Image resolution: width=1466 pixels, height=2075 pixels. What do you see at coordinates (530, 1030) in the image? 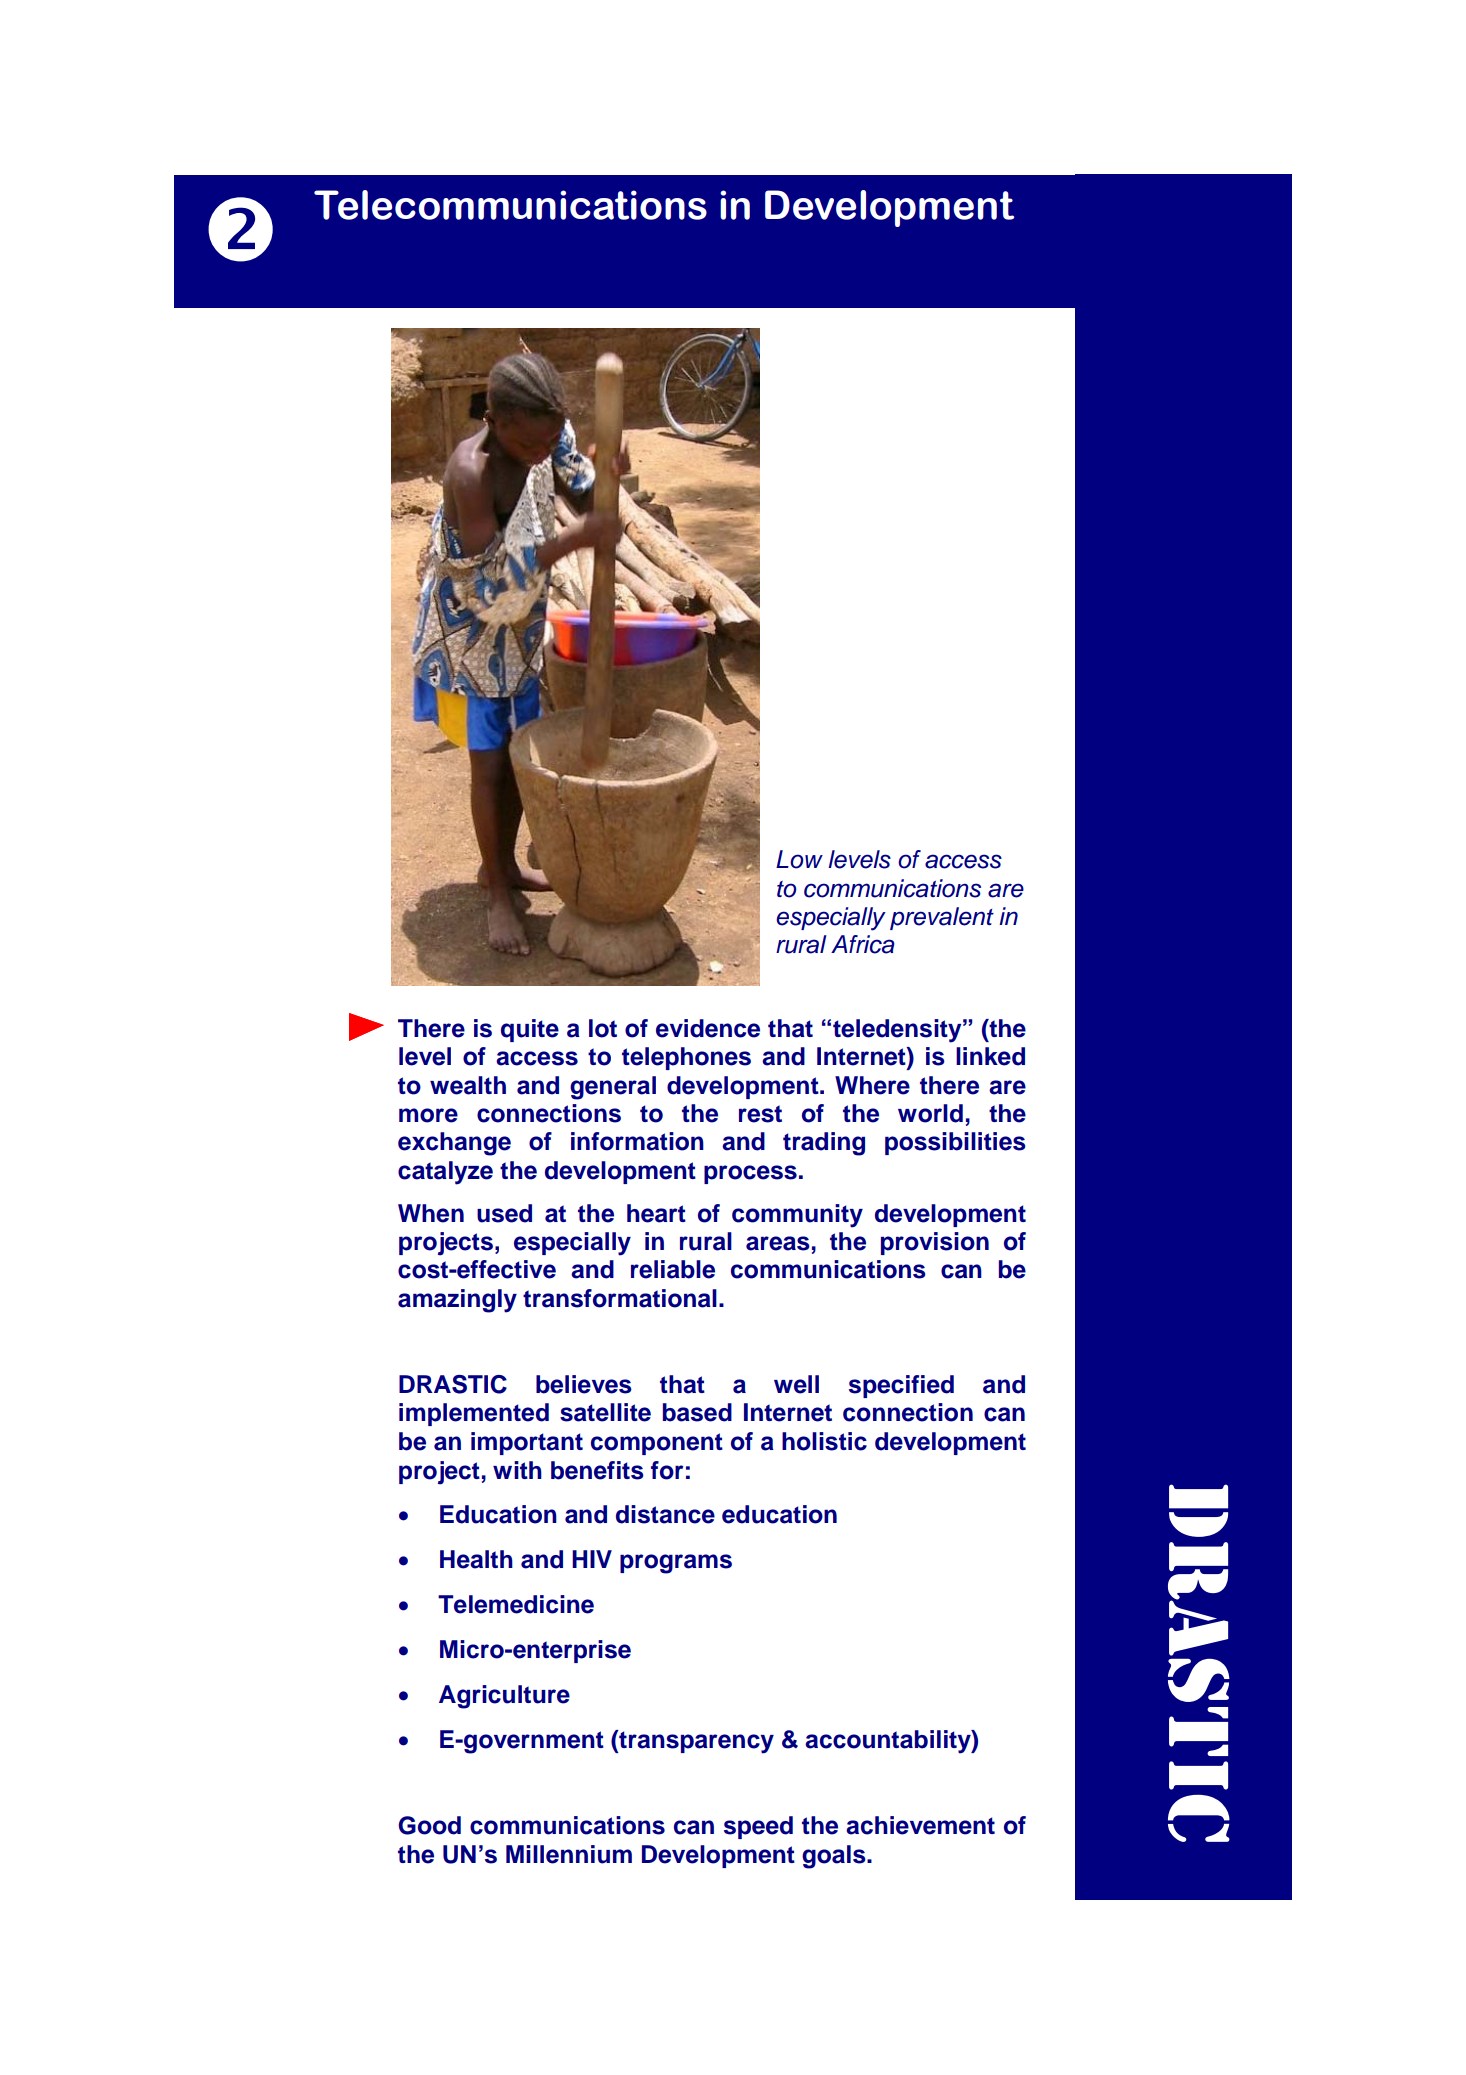
I see `quite` at bounding box center [530, 1030].
